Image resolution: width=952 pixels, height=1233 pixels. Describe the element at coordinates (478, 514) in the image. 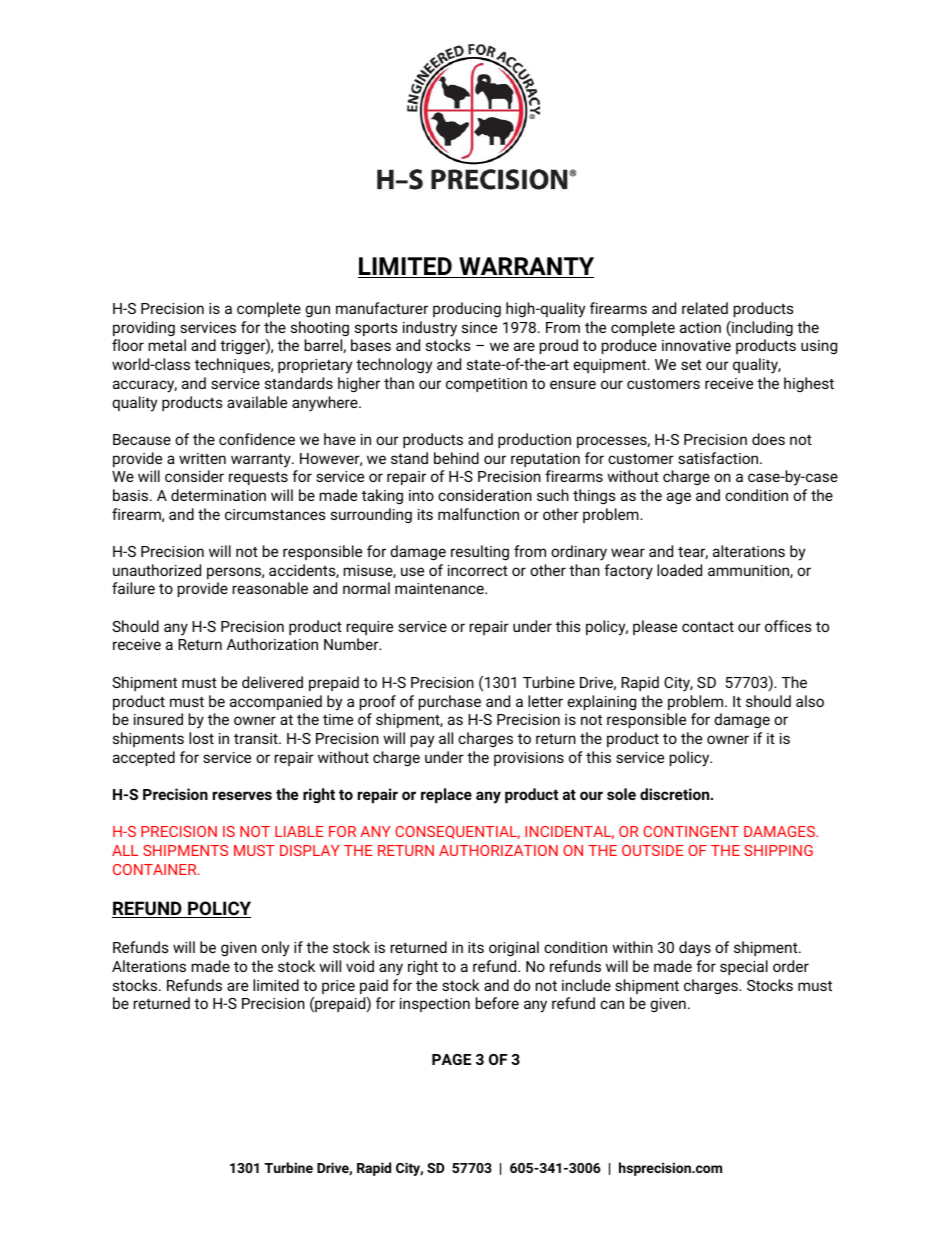

I see `malfunction` at that location.
